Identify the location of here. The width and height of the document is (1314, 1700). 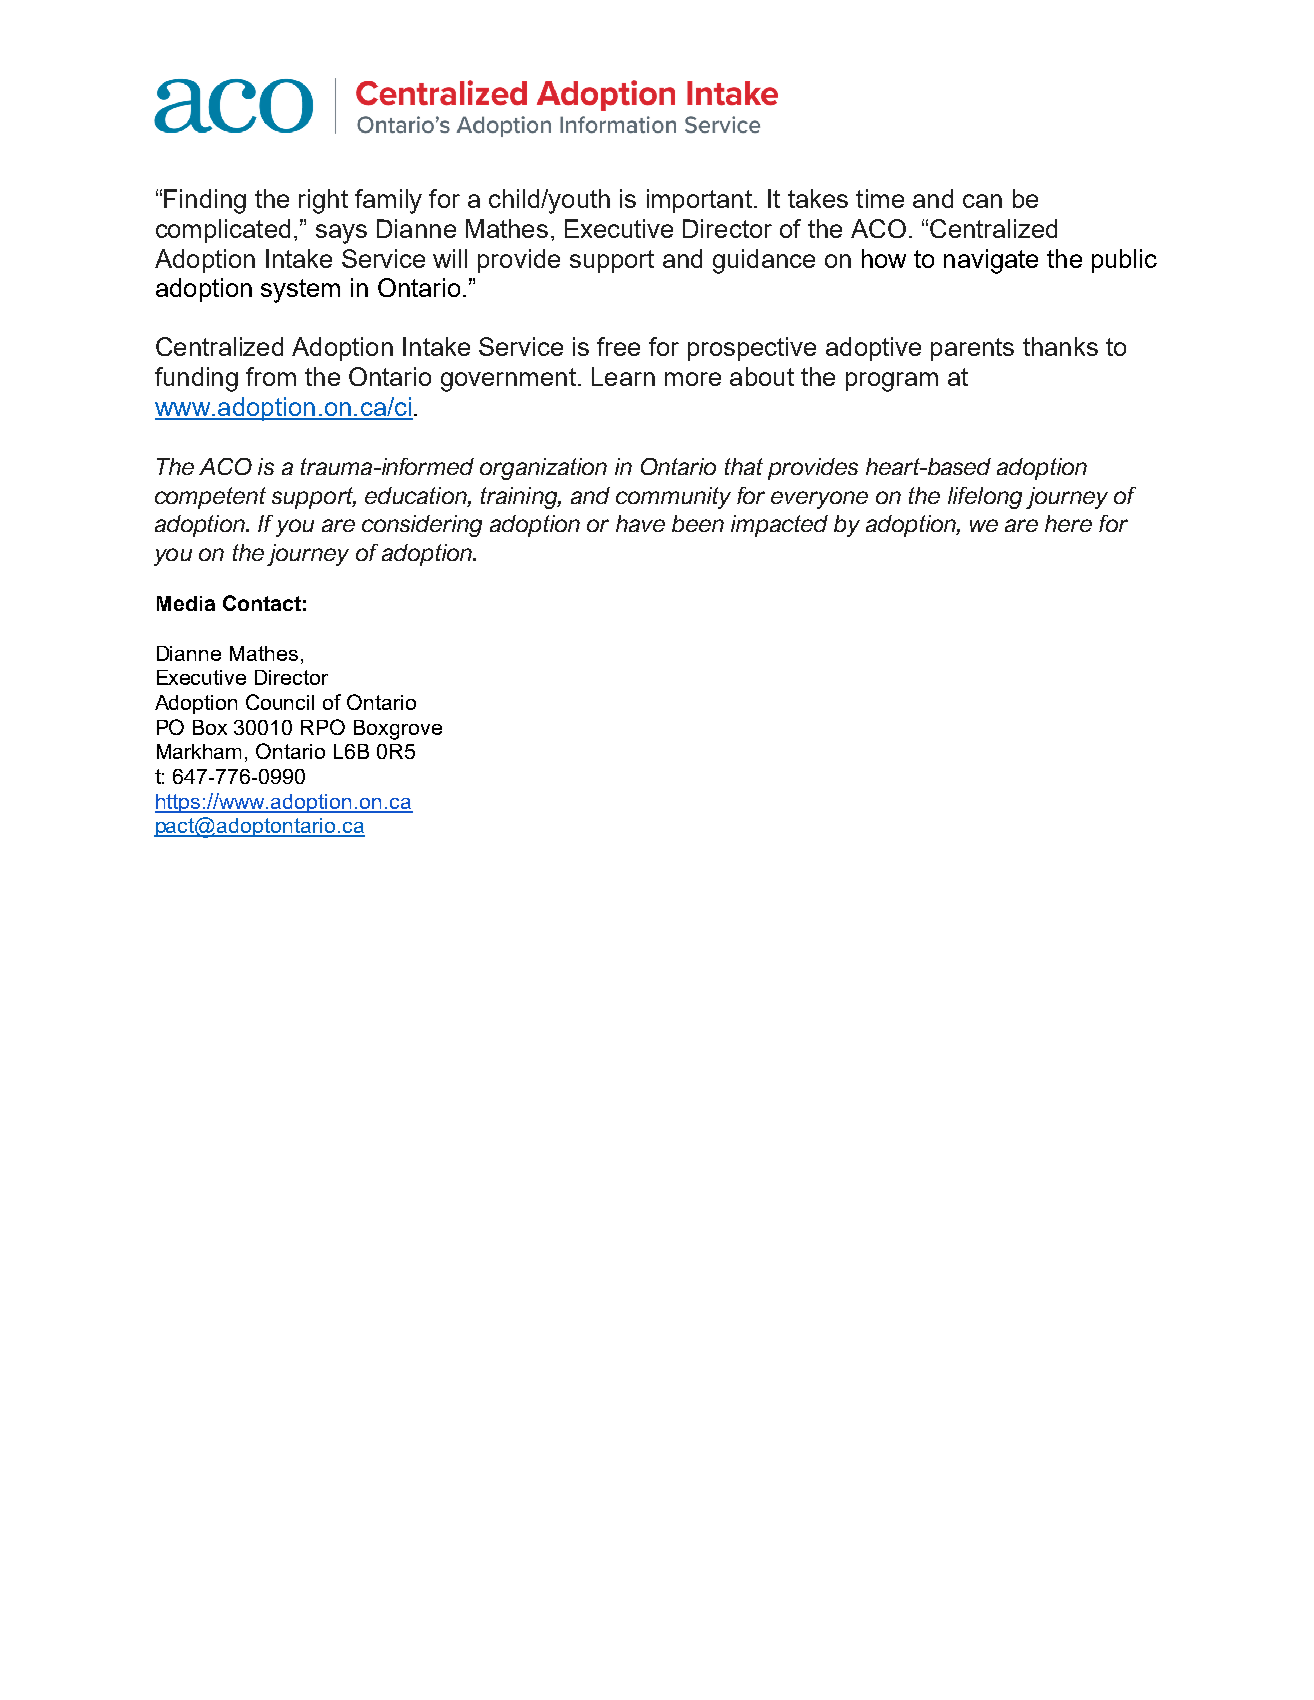
(1068, 523).
